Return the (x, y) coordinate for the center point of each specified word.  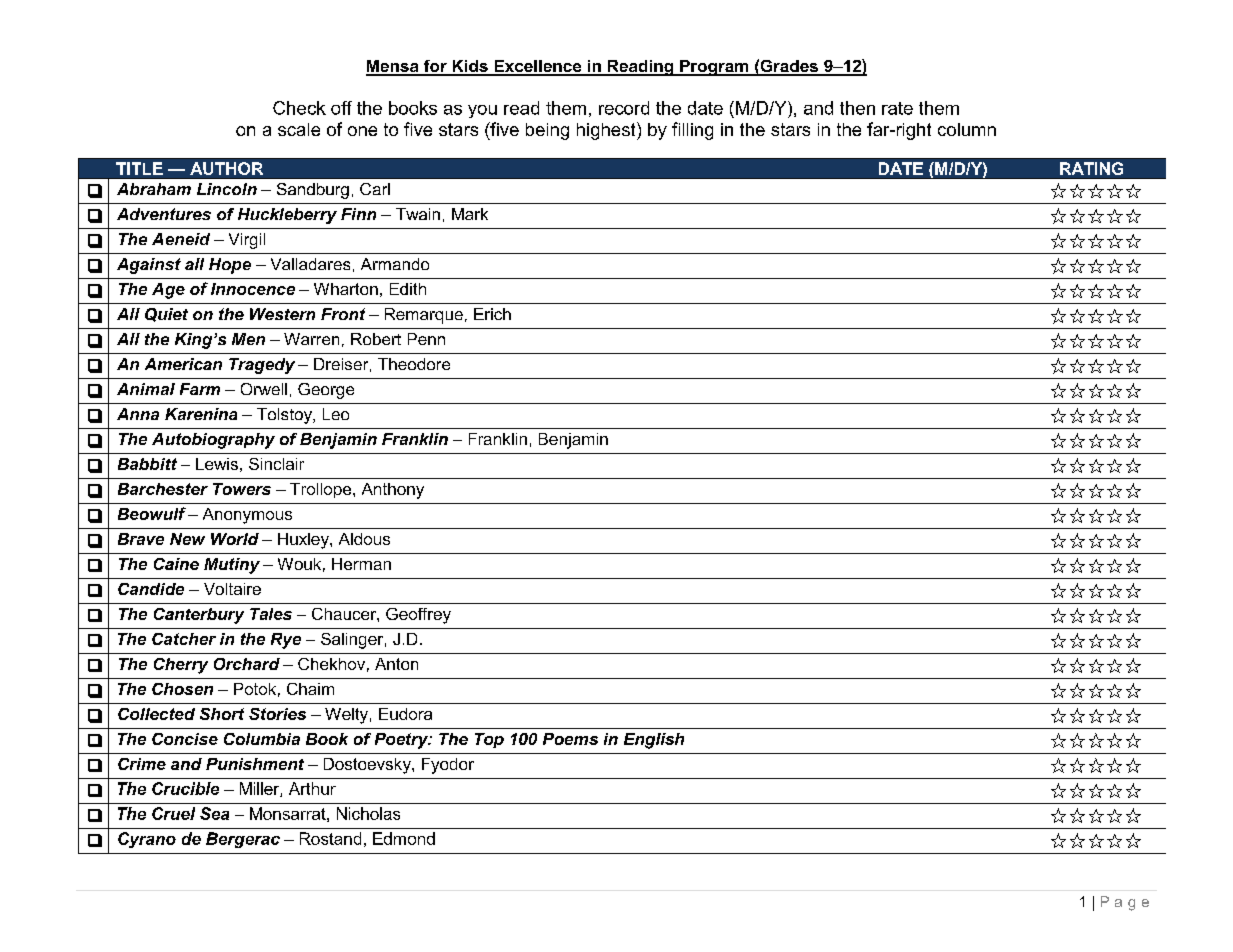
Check (299, 108)
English (654, 741)
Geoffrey (418, 616)
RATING (1091, 168)
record (624, 108)
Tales (271, 614)
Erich (492, 314)
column (967, 129)
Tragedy (262, 366)
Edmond (404, 838)
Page (1125, 903)
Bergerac (243, 840)
